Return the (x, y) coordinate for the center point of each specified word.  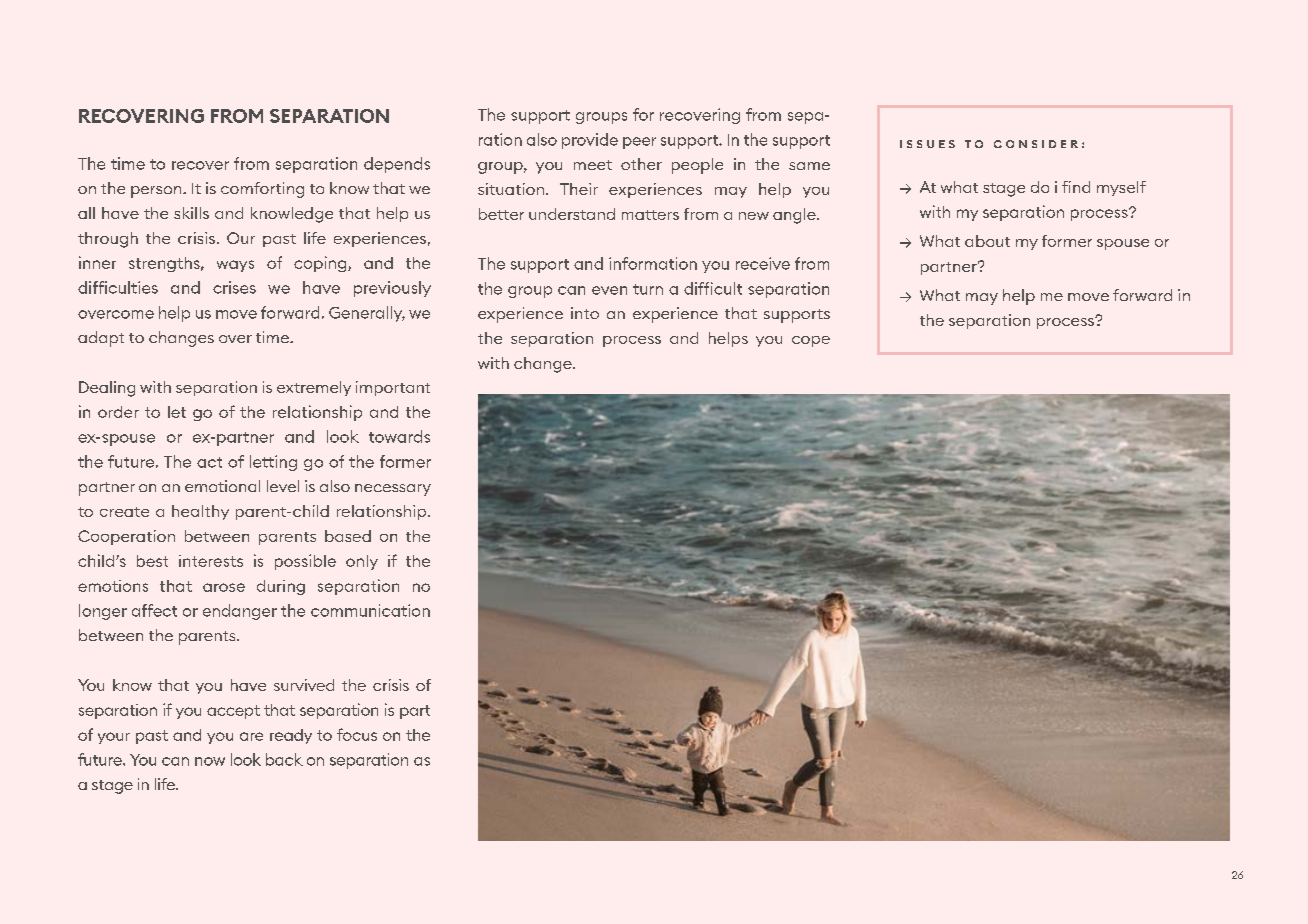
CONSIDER (1036, 144)
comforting (262, 190)
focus (357, 734)
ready (291, 736)
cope (811, 341)
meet (593, 165)
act (209, 462)
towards (399, 436)
